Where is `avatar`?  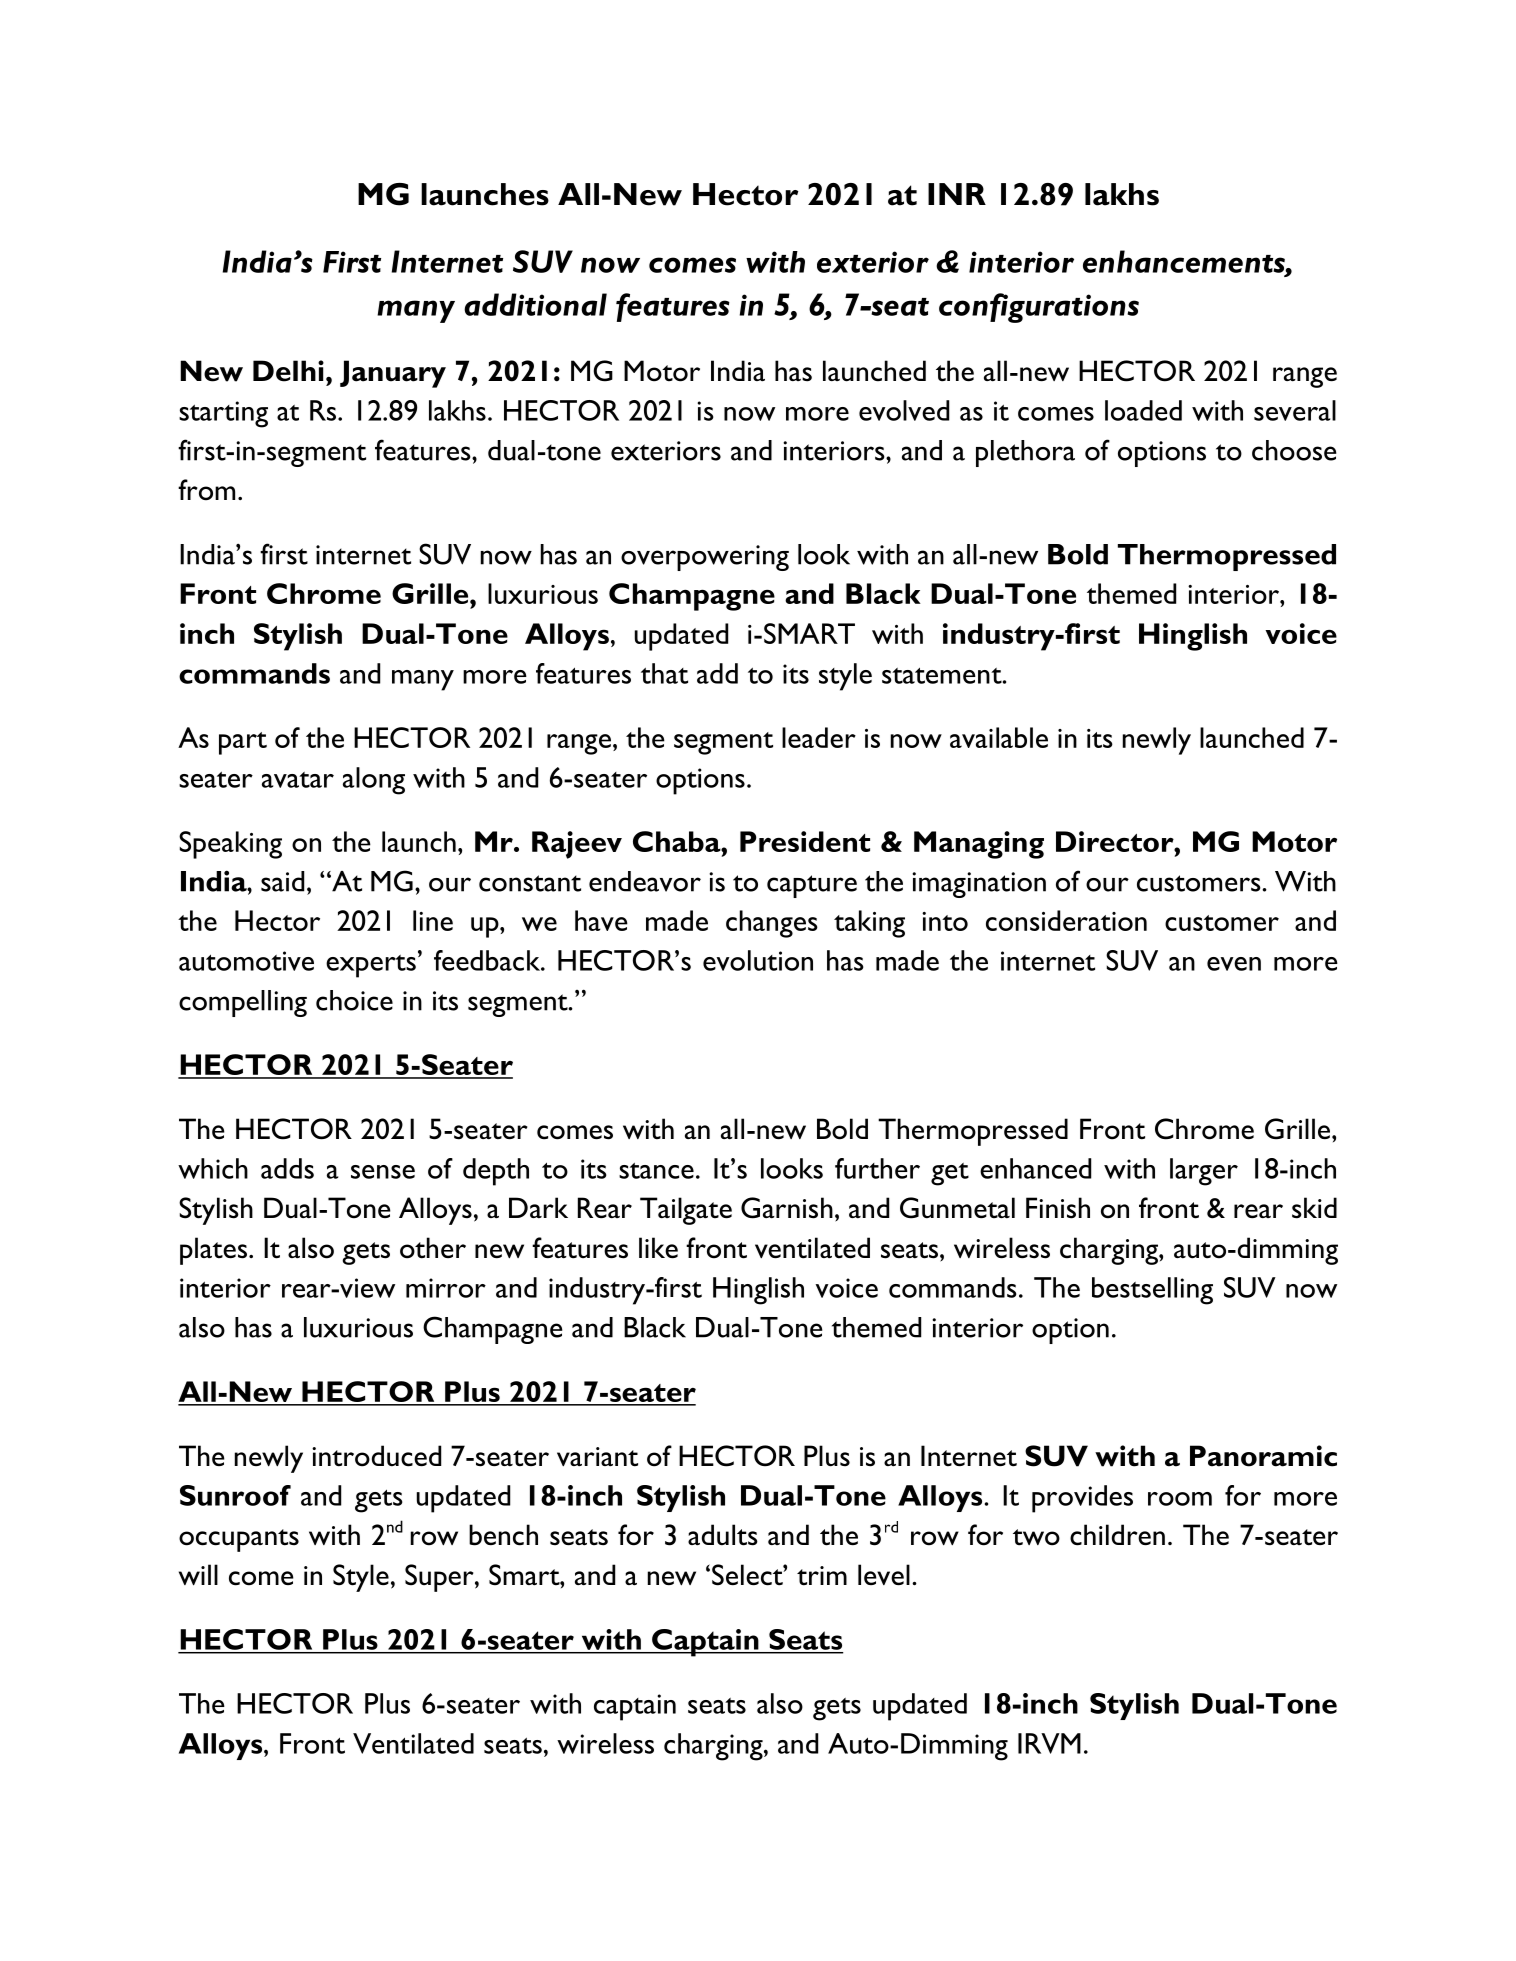
avatar is located at coordinates (298, 780).
